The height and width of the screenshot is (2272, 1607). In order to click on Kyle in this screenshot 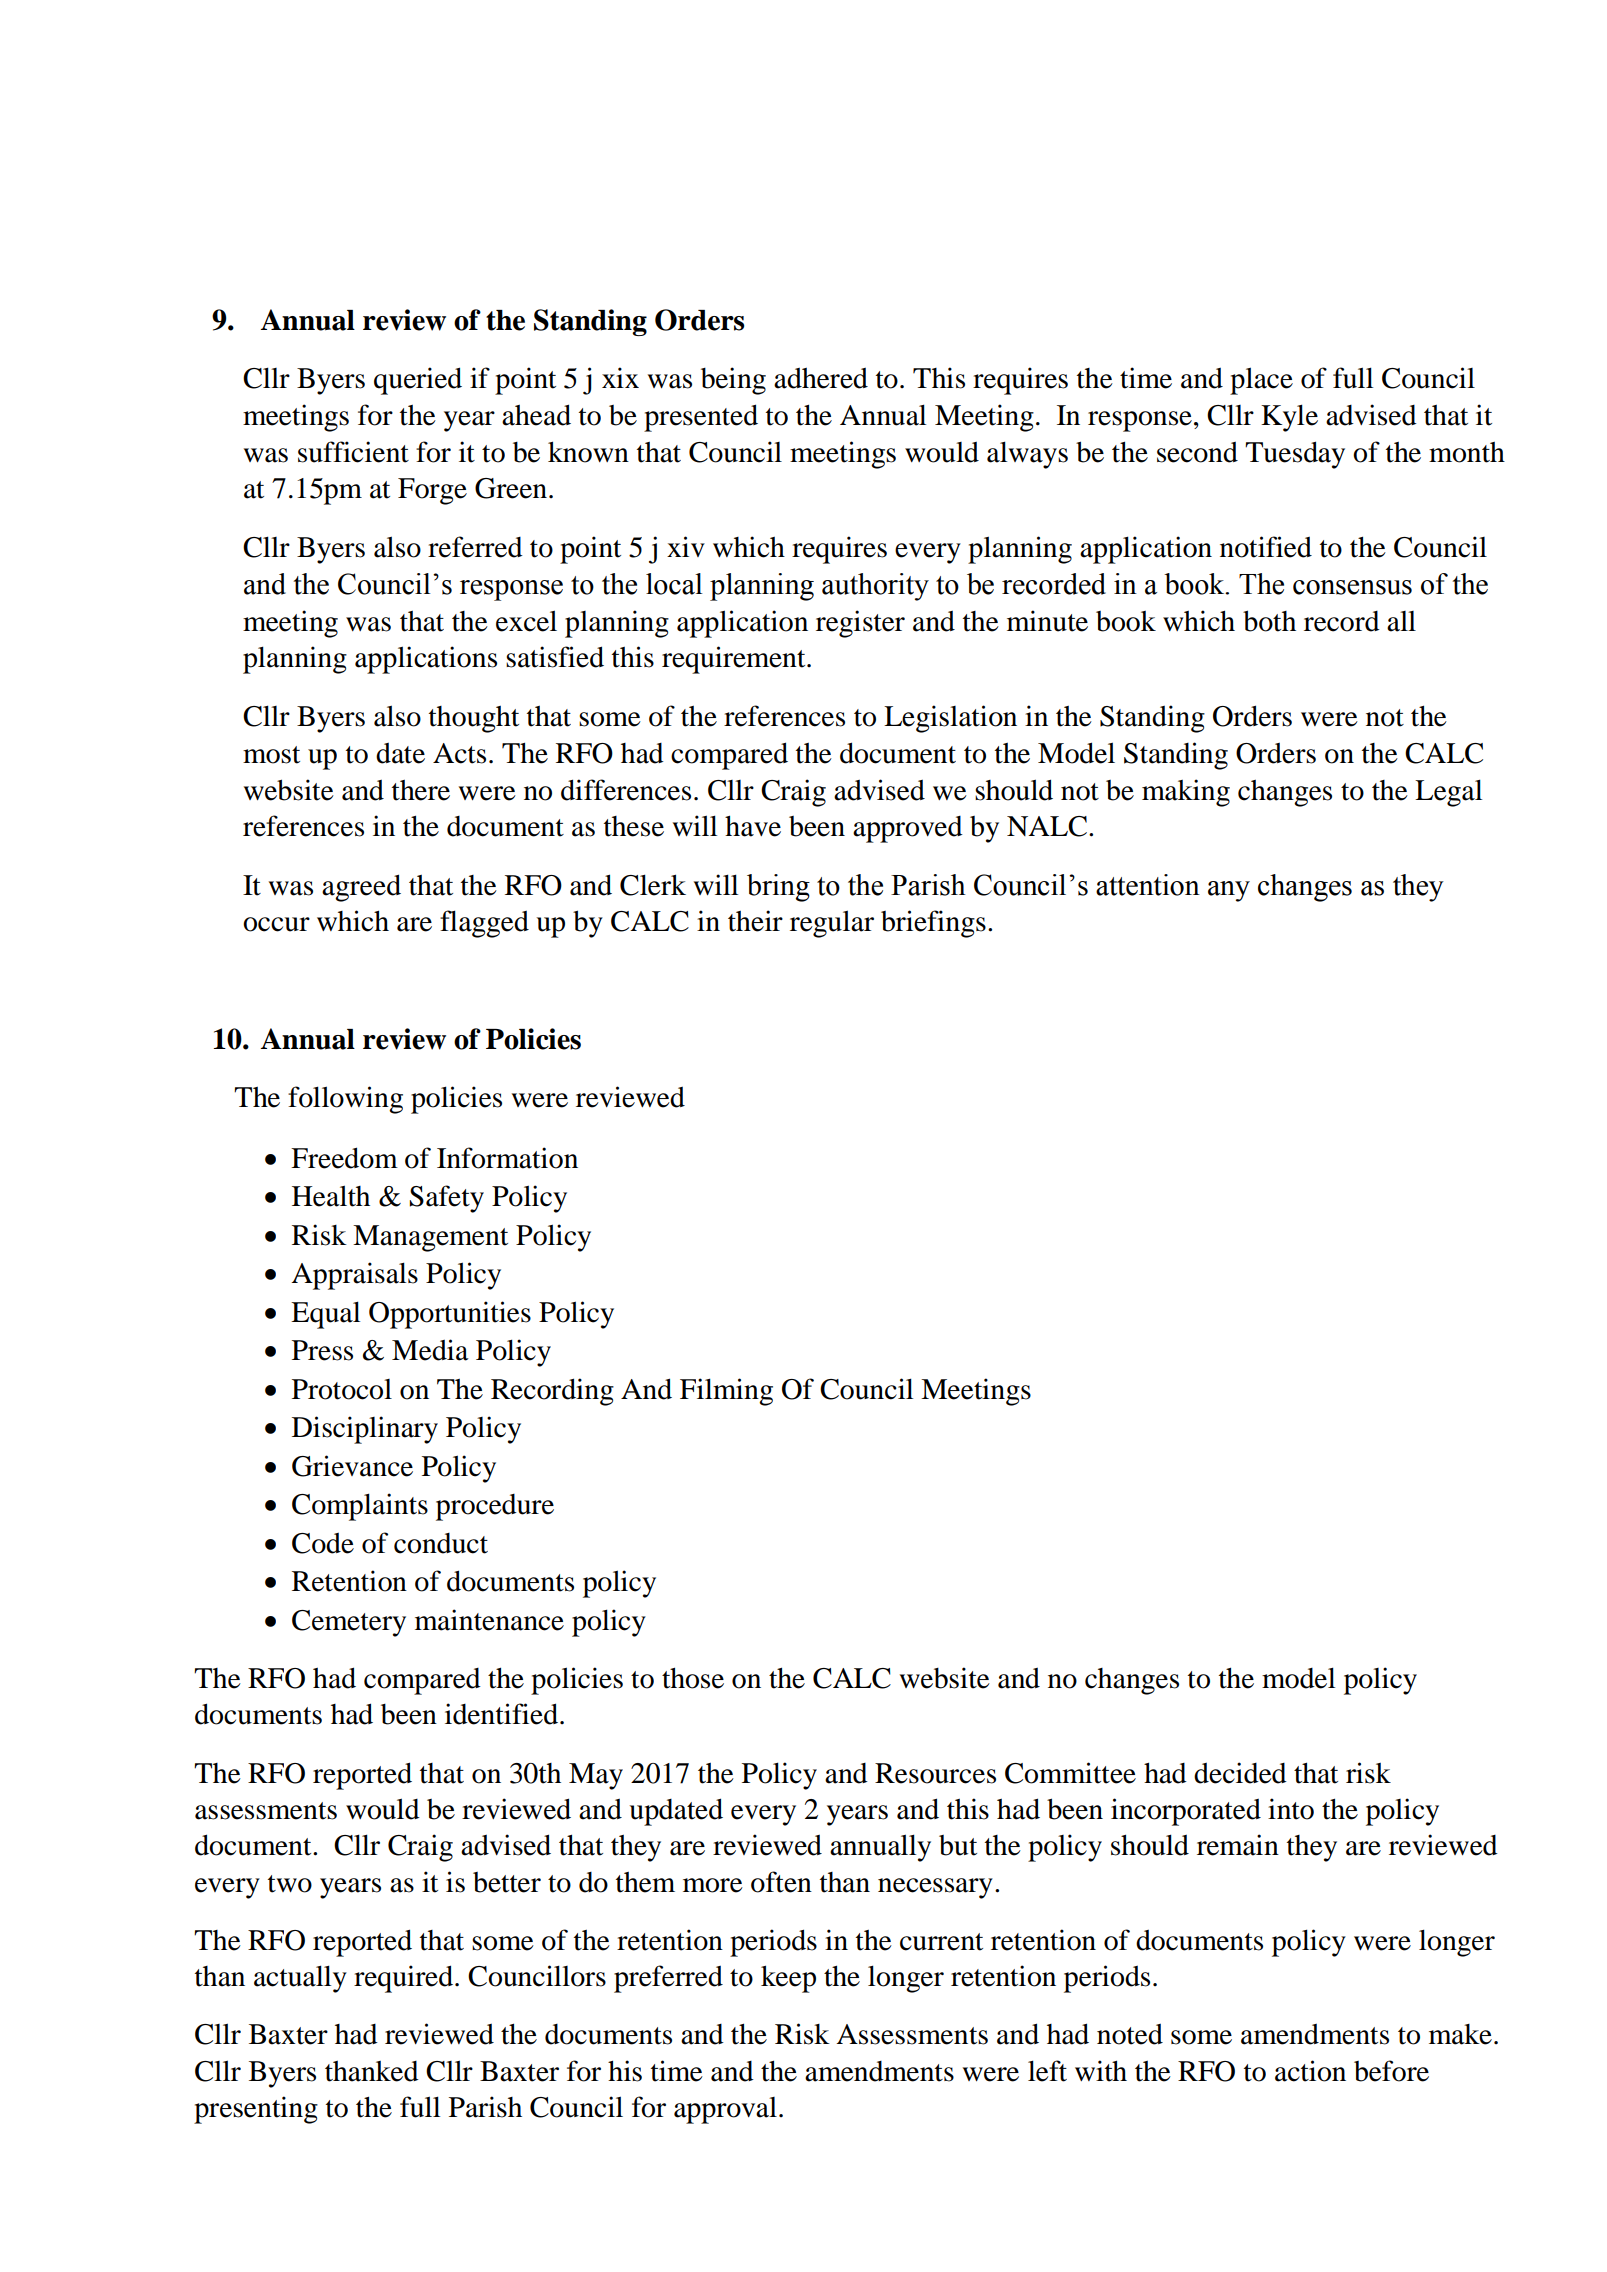, I will do `click(1289, 418)`.
